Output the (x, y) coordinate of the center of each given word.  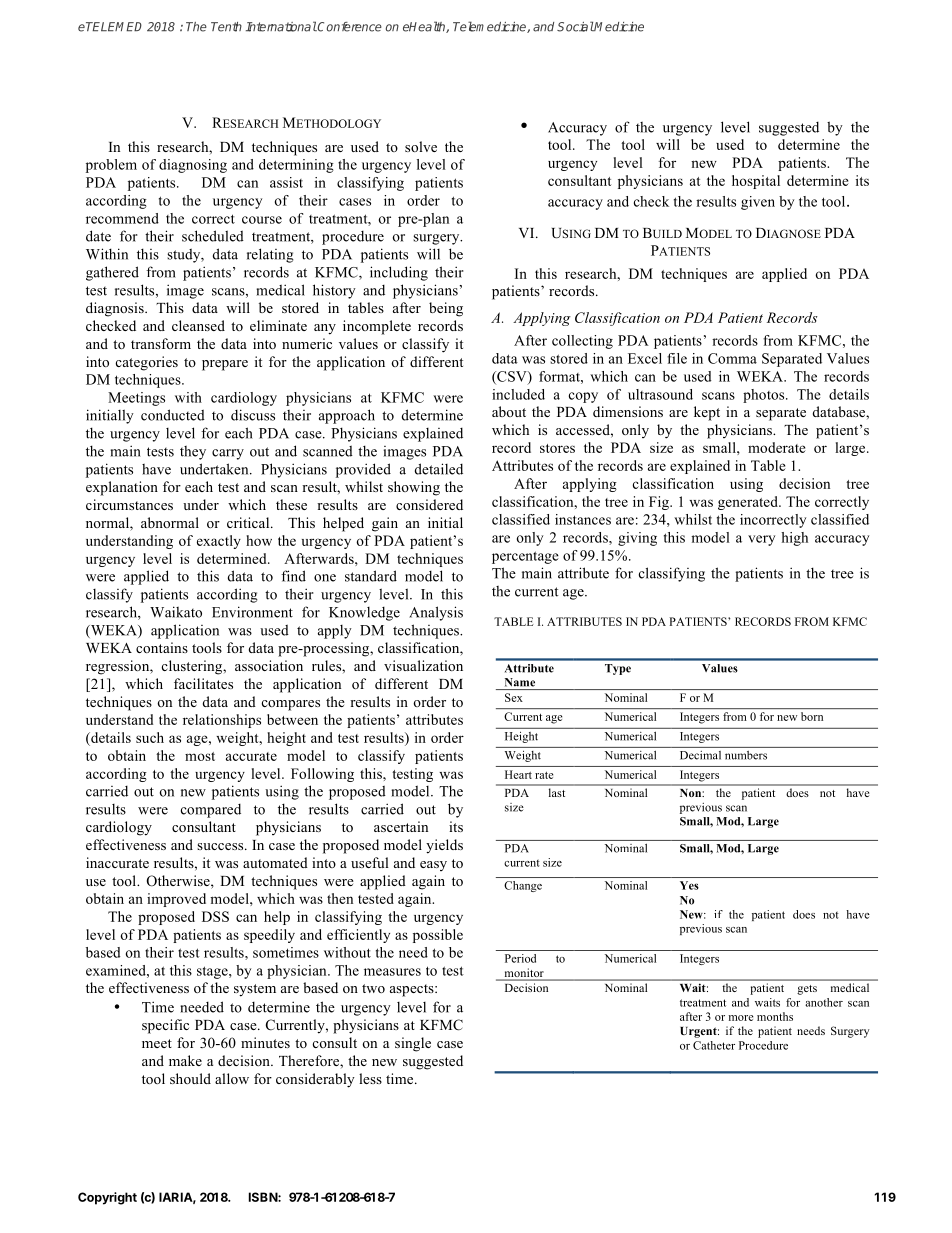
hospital (756, 182)
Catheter (714, 1045)
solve (421, 146)
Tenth (226, 27)
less (370, 1078)
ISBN (264, 1197)
